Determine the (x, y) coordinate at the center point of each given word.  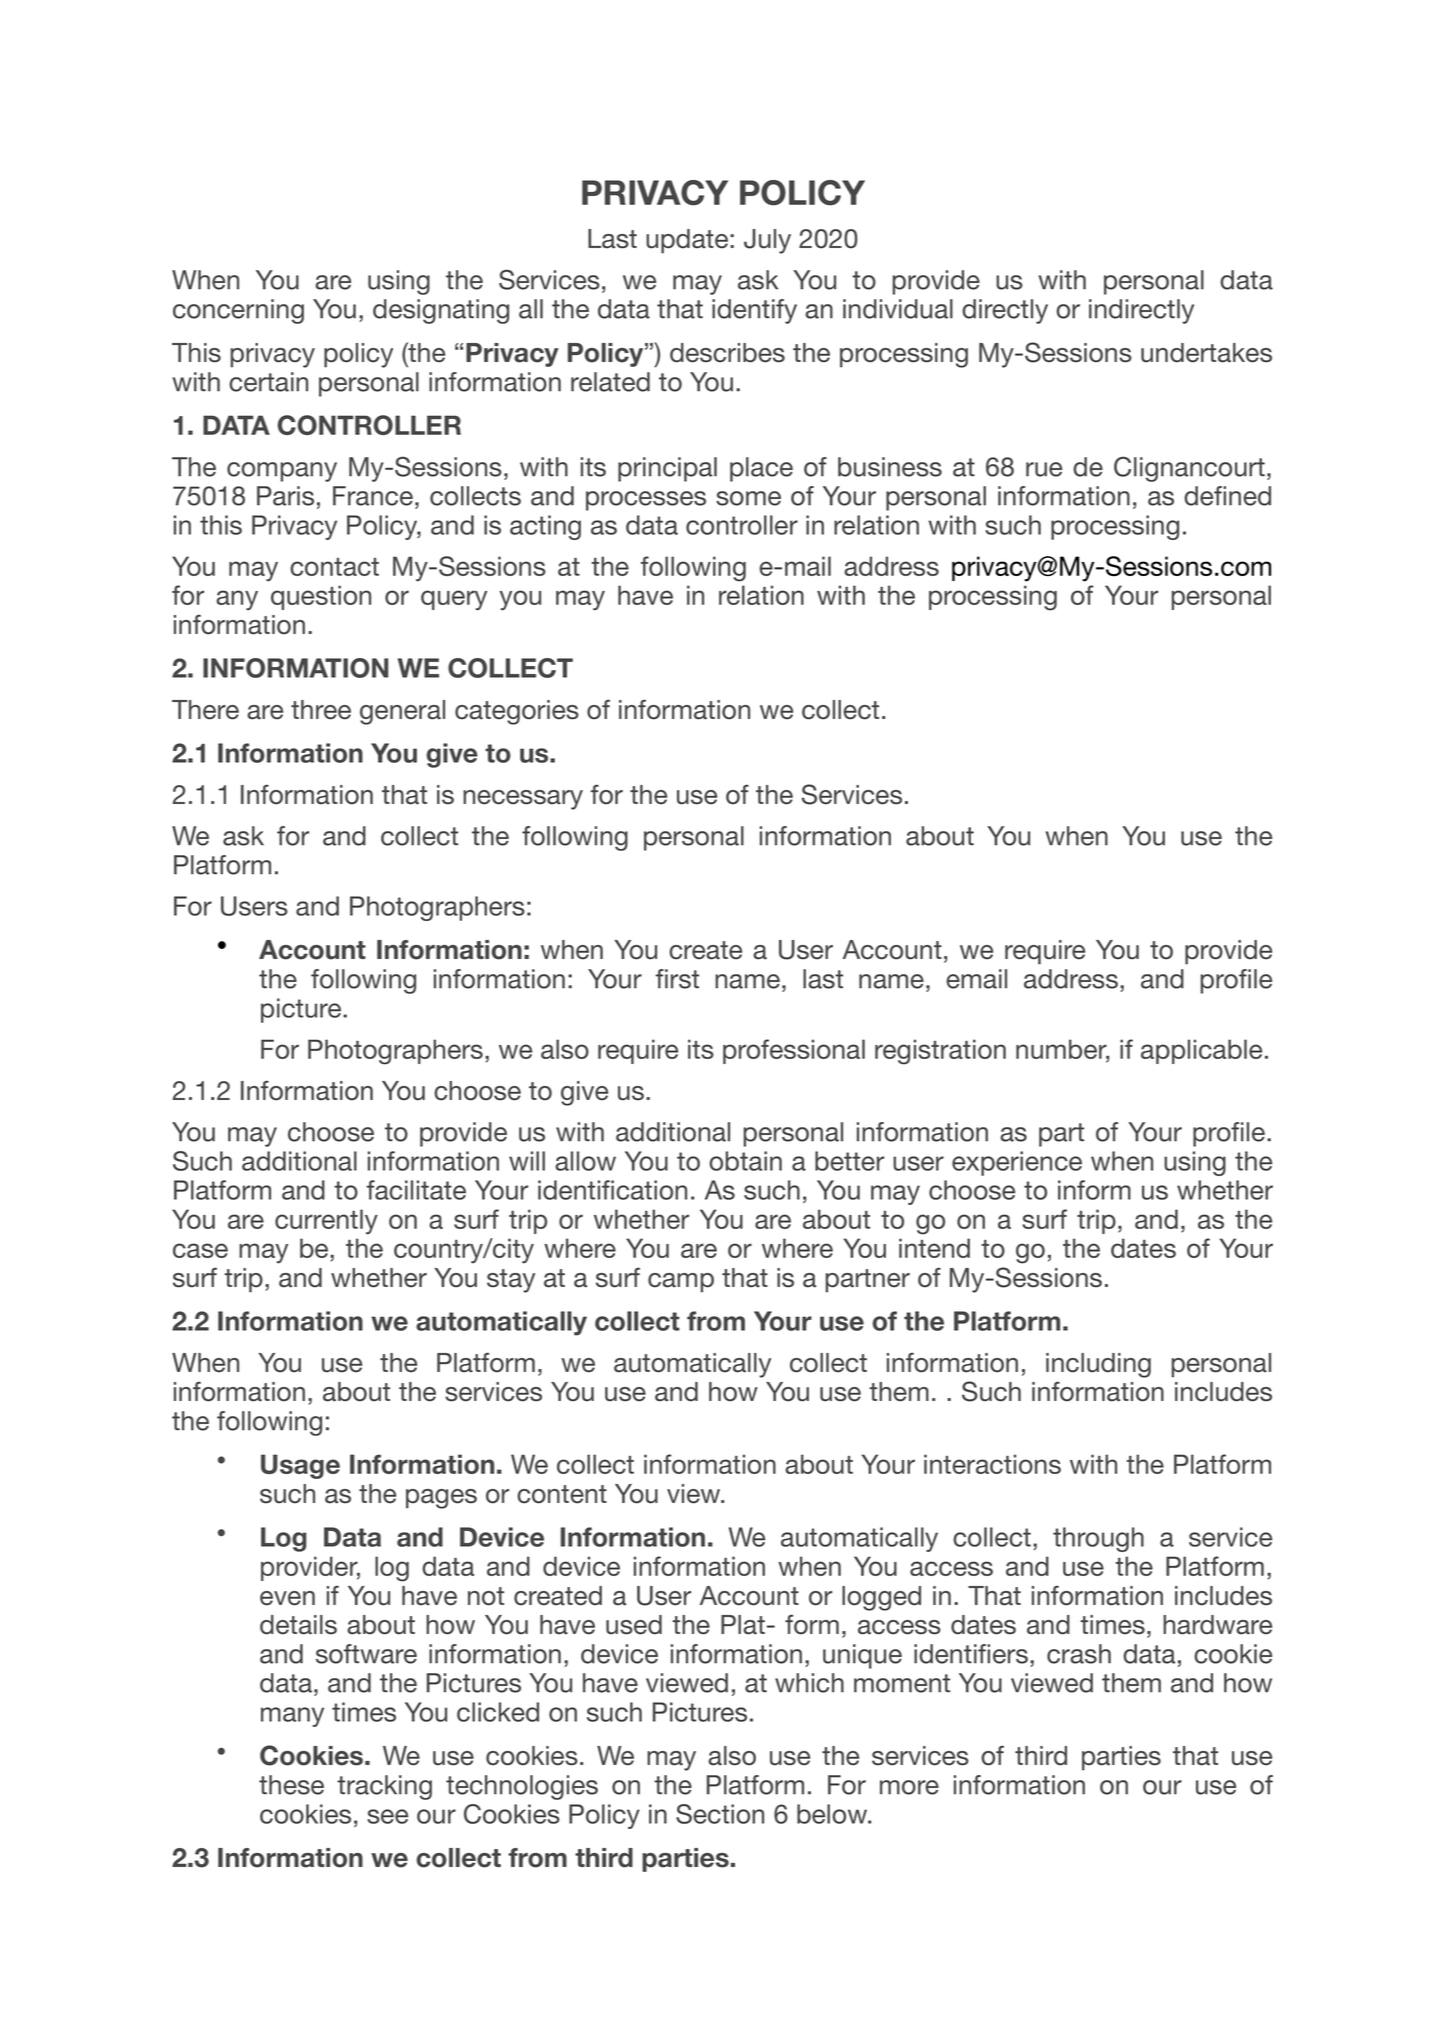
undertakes (1206, 353)
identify (754, 311)
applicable (1201, 1051)
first (677, 979)
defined (1227, 496)
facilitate (416, 1190)
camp (681, 1283)
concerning (238, 311)
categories (517, 712)
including (1098, 1365)
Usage (300, 1466)
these (291, 1785)
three (321, 710)
